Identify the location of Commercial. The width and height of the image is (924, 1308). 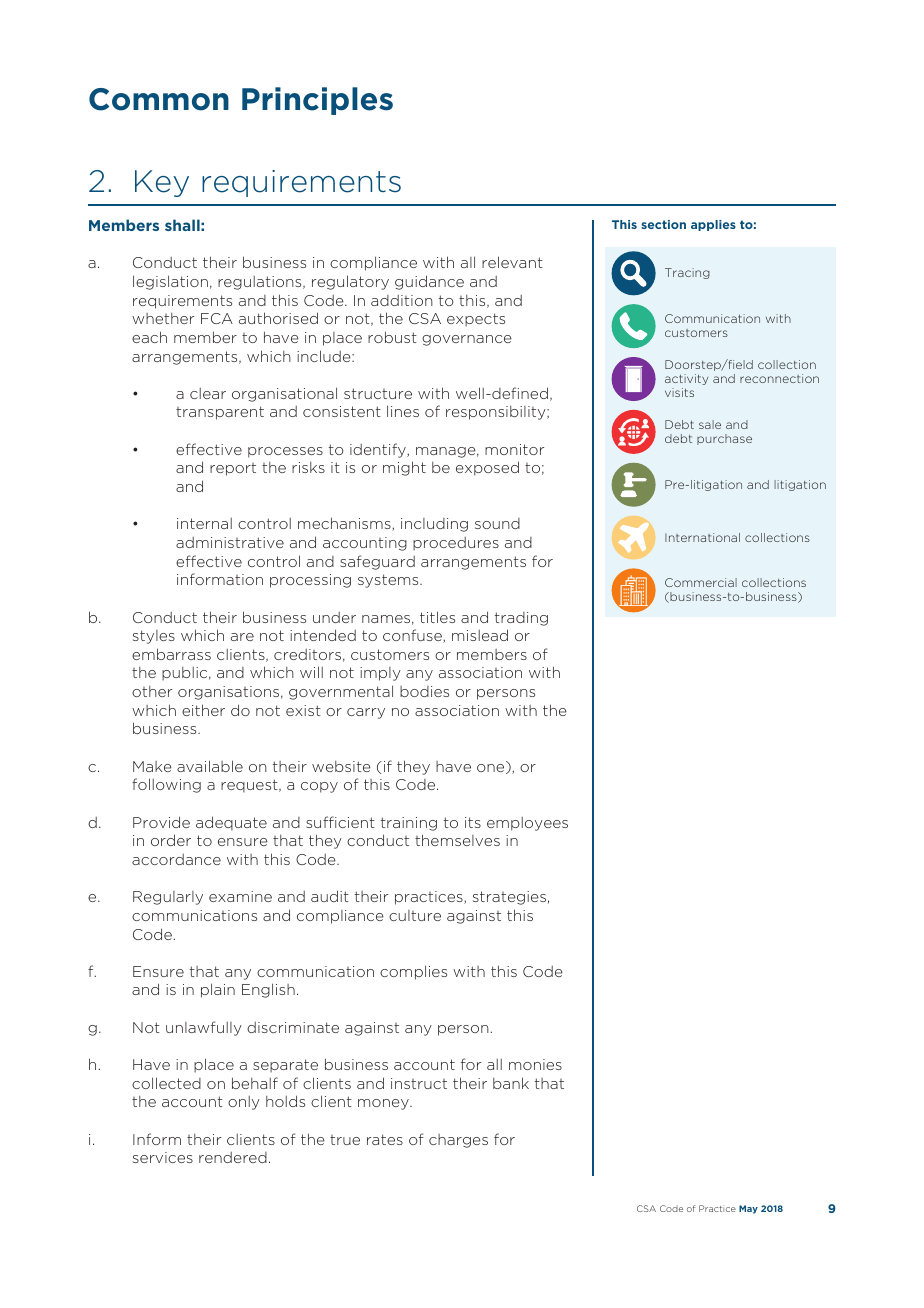
(701, 582).
